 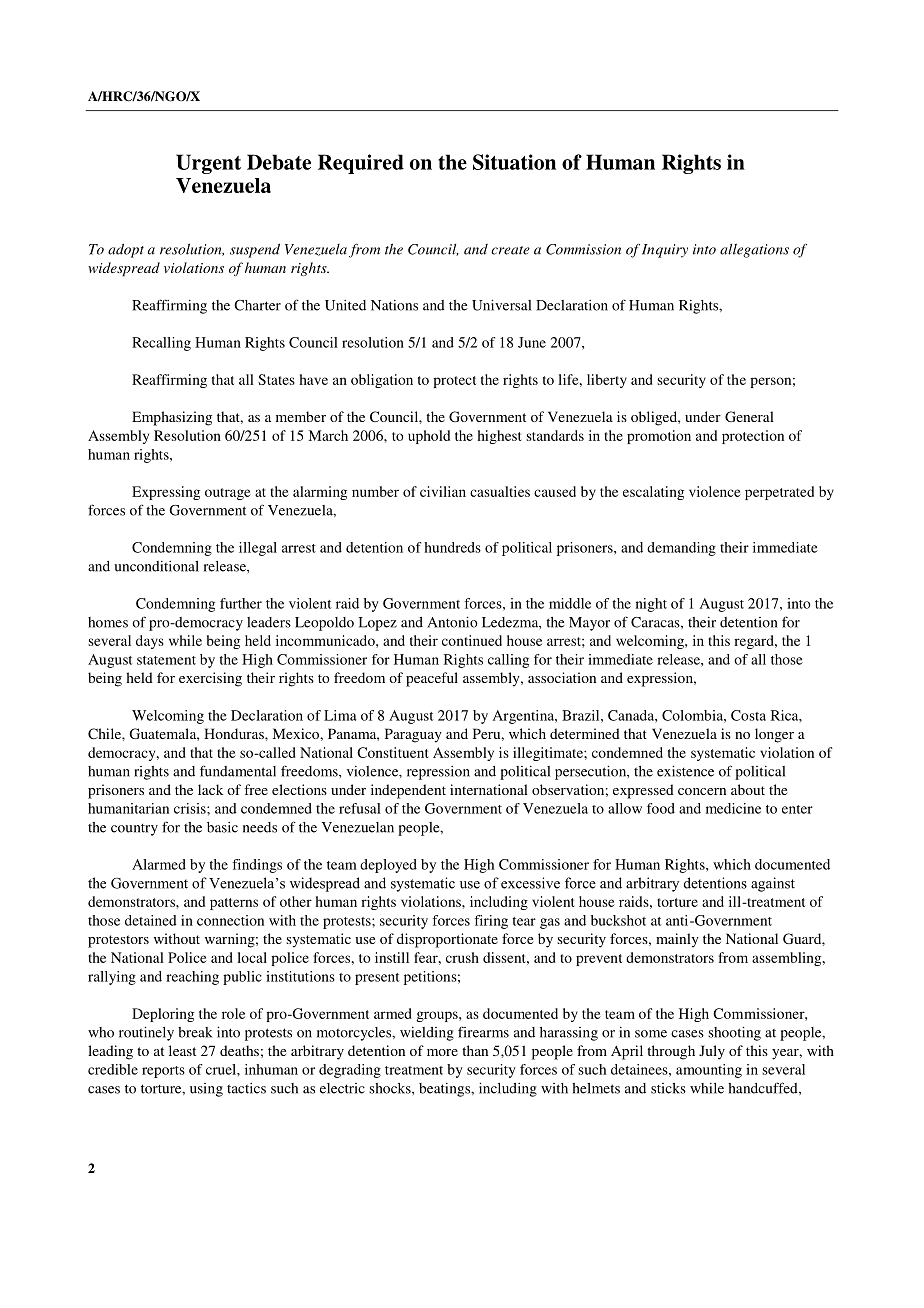 What do you see at coordinates (754, 250) in the screenshot?
I see `allegations` at bounding box center [754, 250].
